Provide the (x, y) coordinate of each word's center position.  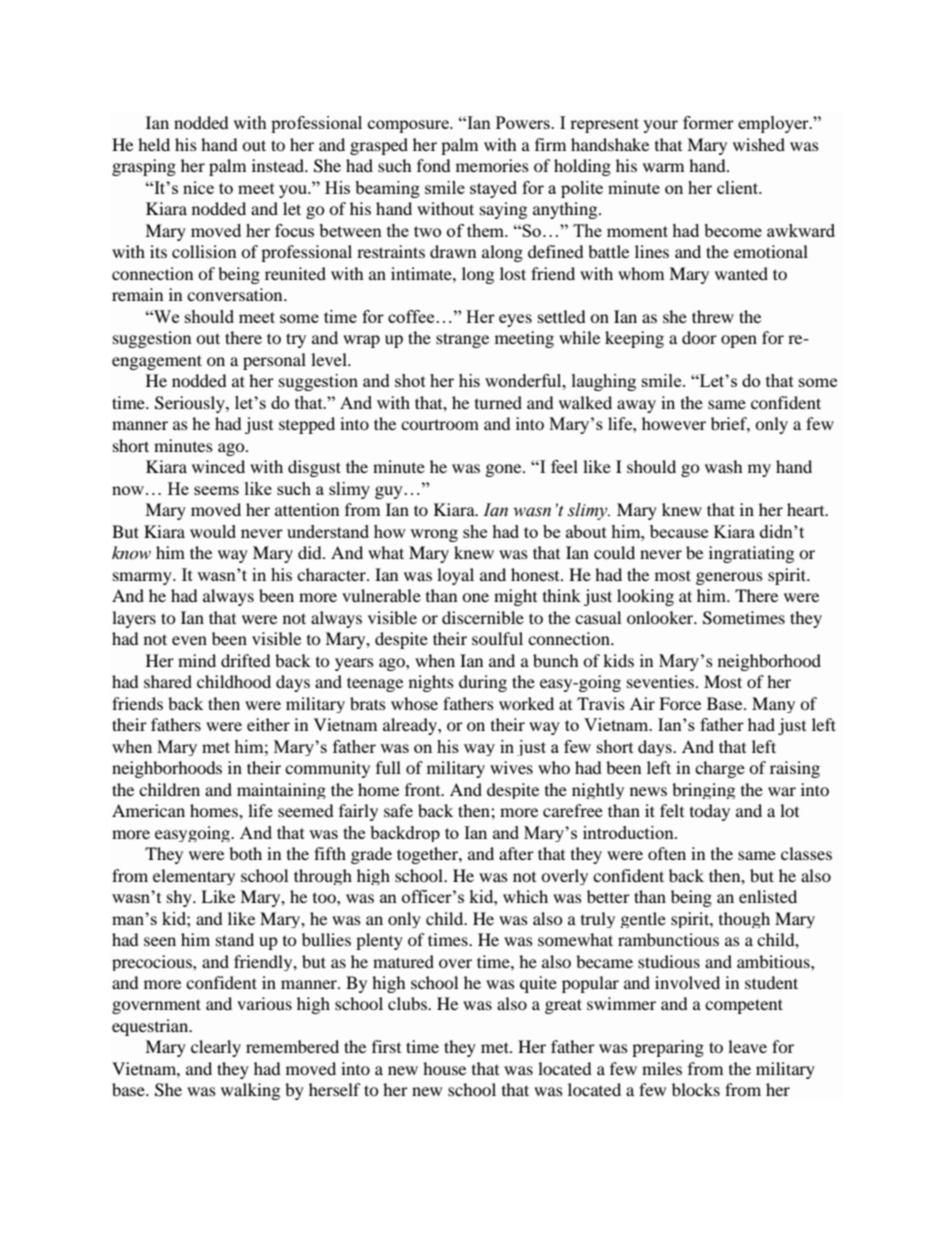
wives (511, 767)
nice (198, 187)
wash (724, 466)
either (268, 724)
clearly (216, 1048)
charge (720, 769)
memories (492, 165)
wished (759, 144)
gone (505, 470)
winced (218, 466)
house (444, 1068)
